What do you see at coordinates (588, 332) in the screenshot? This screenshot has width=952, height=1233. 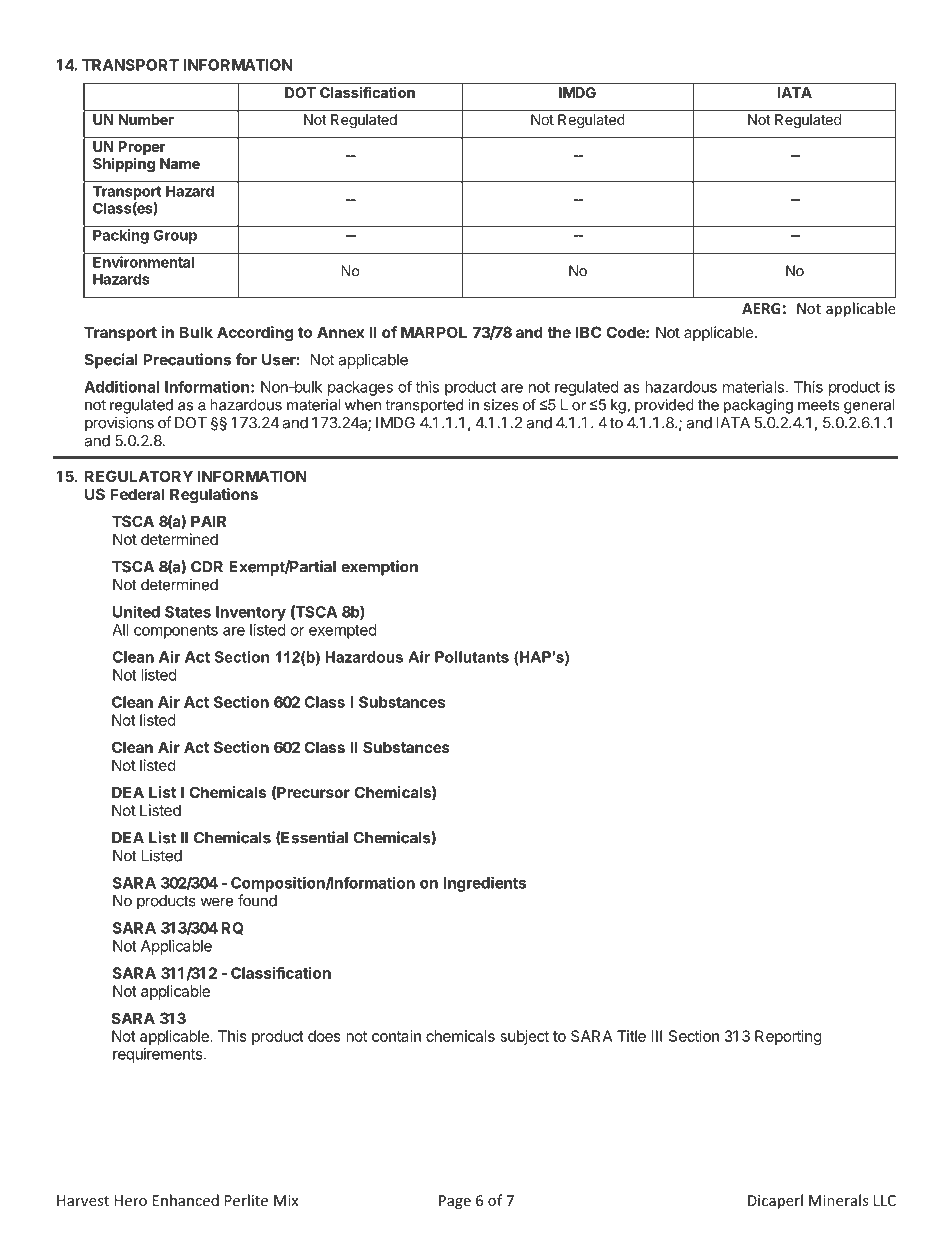 I see `IBC` at bounding box center [588, 332].
